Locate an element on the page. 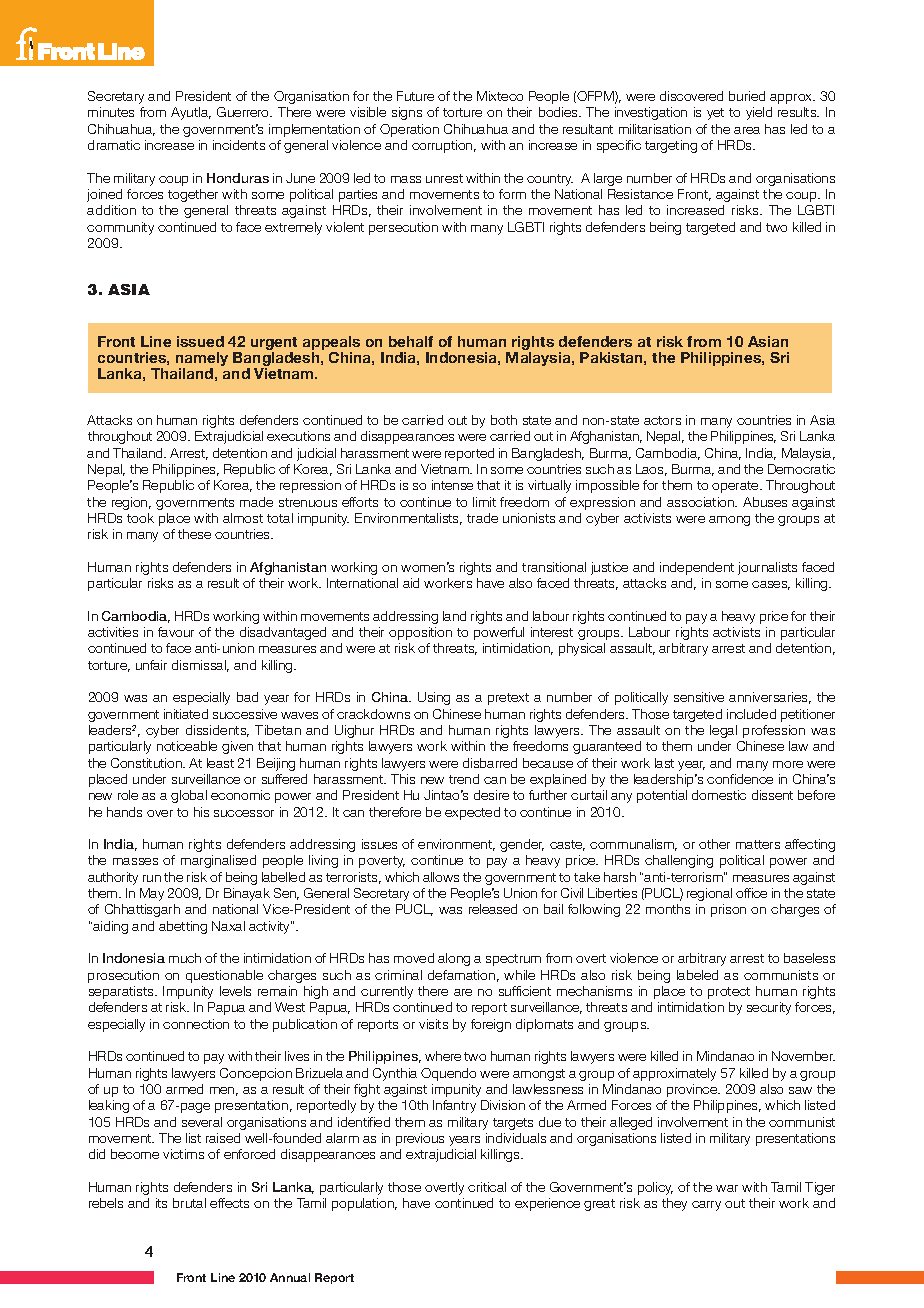 The height and width of the document is (1308, 924). Operation is located at coordinates (409, 130).
